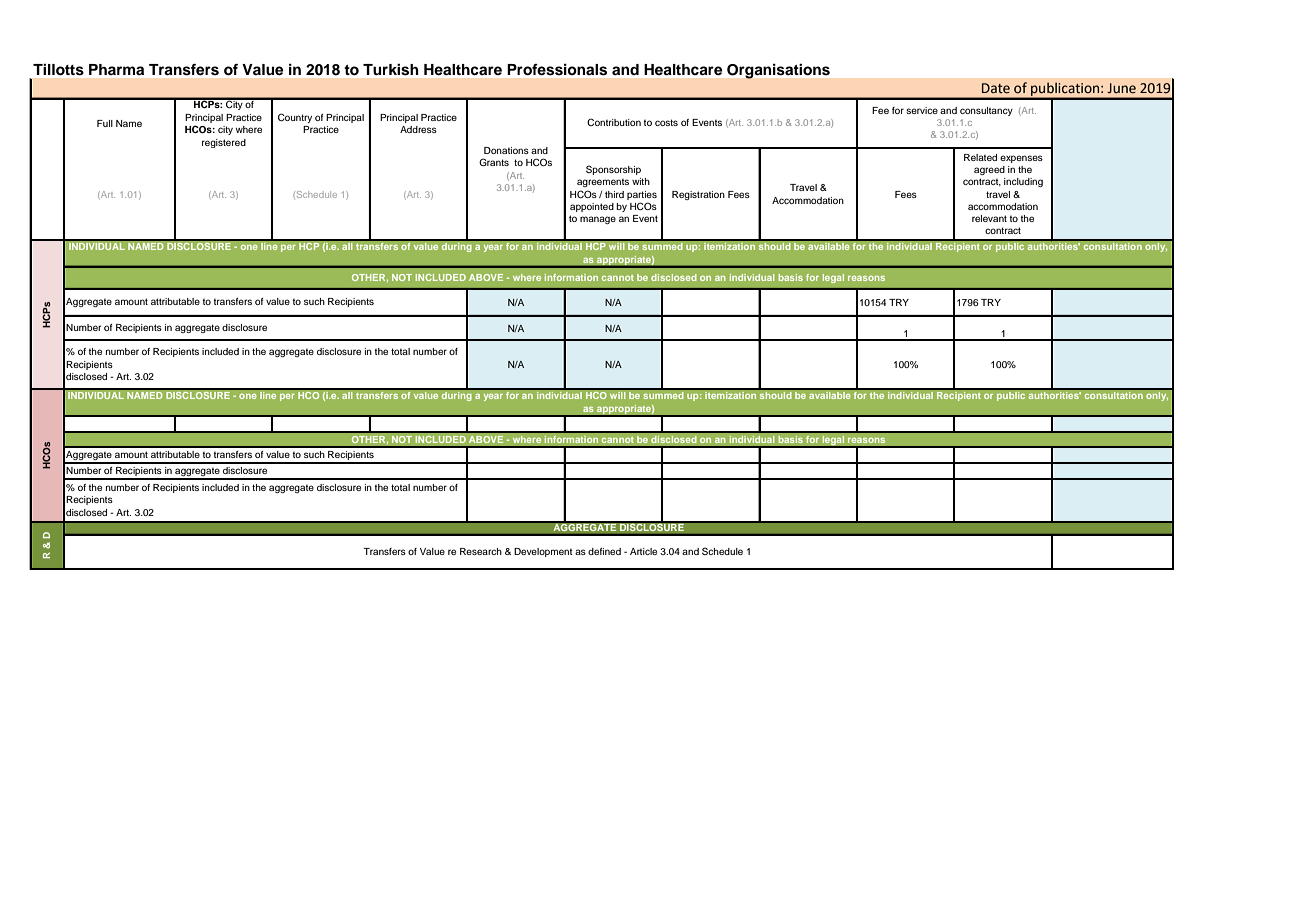 Image resolution: width=1308 pixels, height=924 pixels. What do you see at coordinates (614, 194) in the screenshot?
I see `third` at bounding box center [614, 194].
